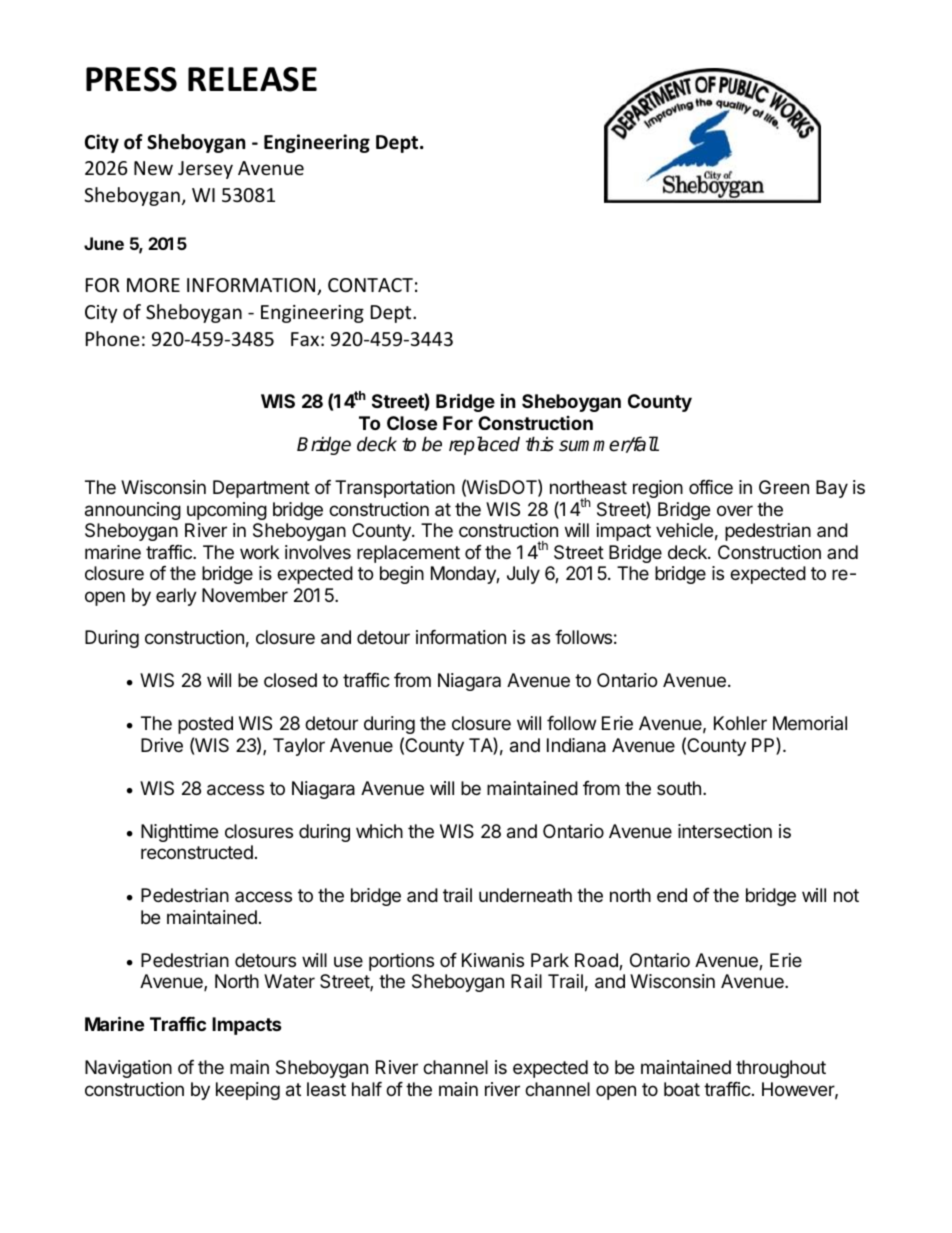 This page has height=1233, width=952. Describe the element at coordinates (252, 79) in the page. I see `RELEASE` at that location.
